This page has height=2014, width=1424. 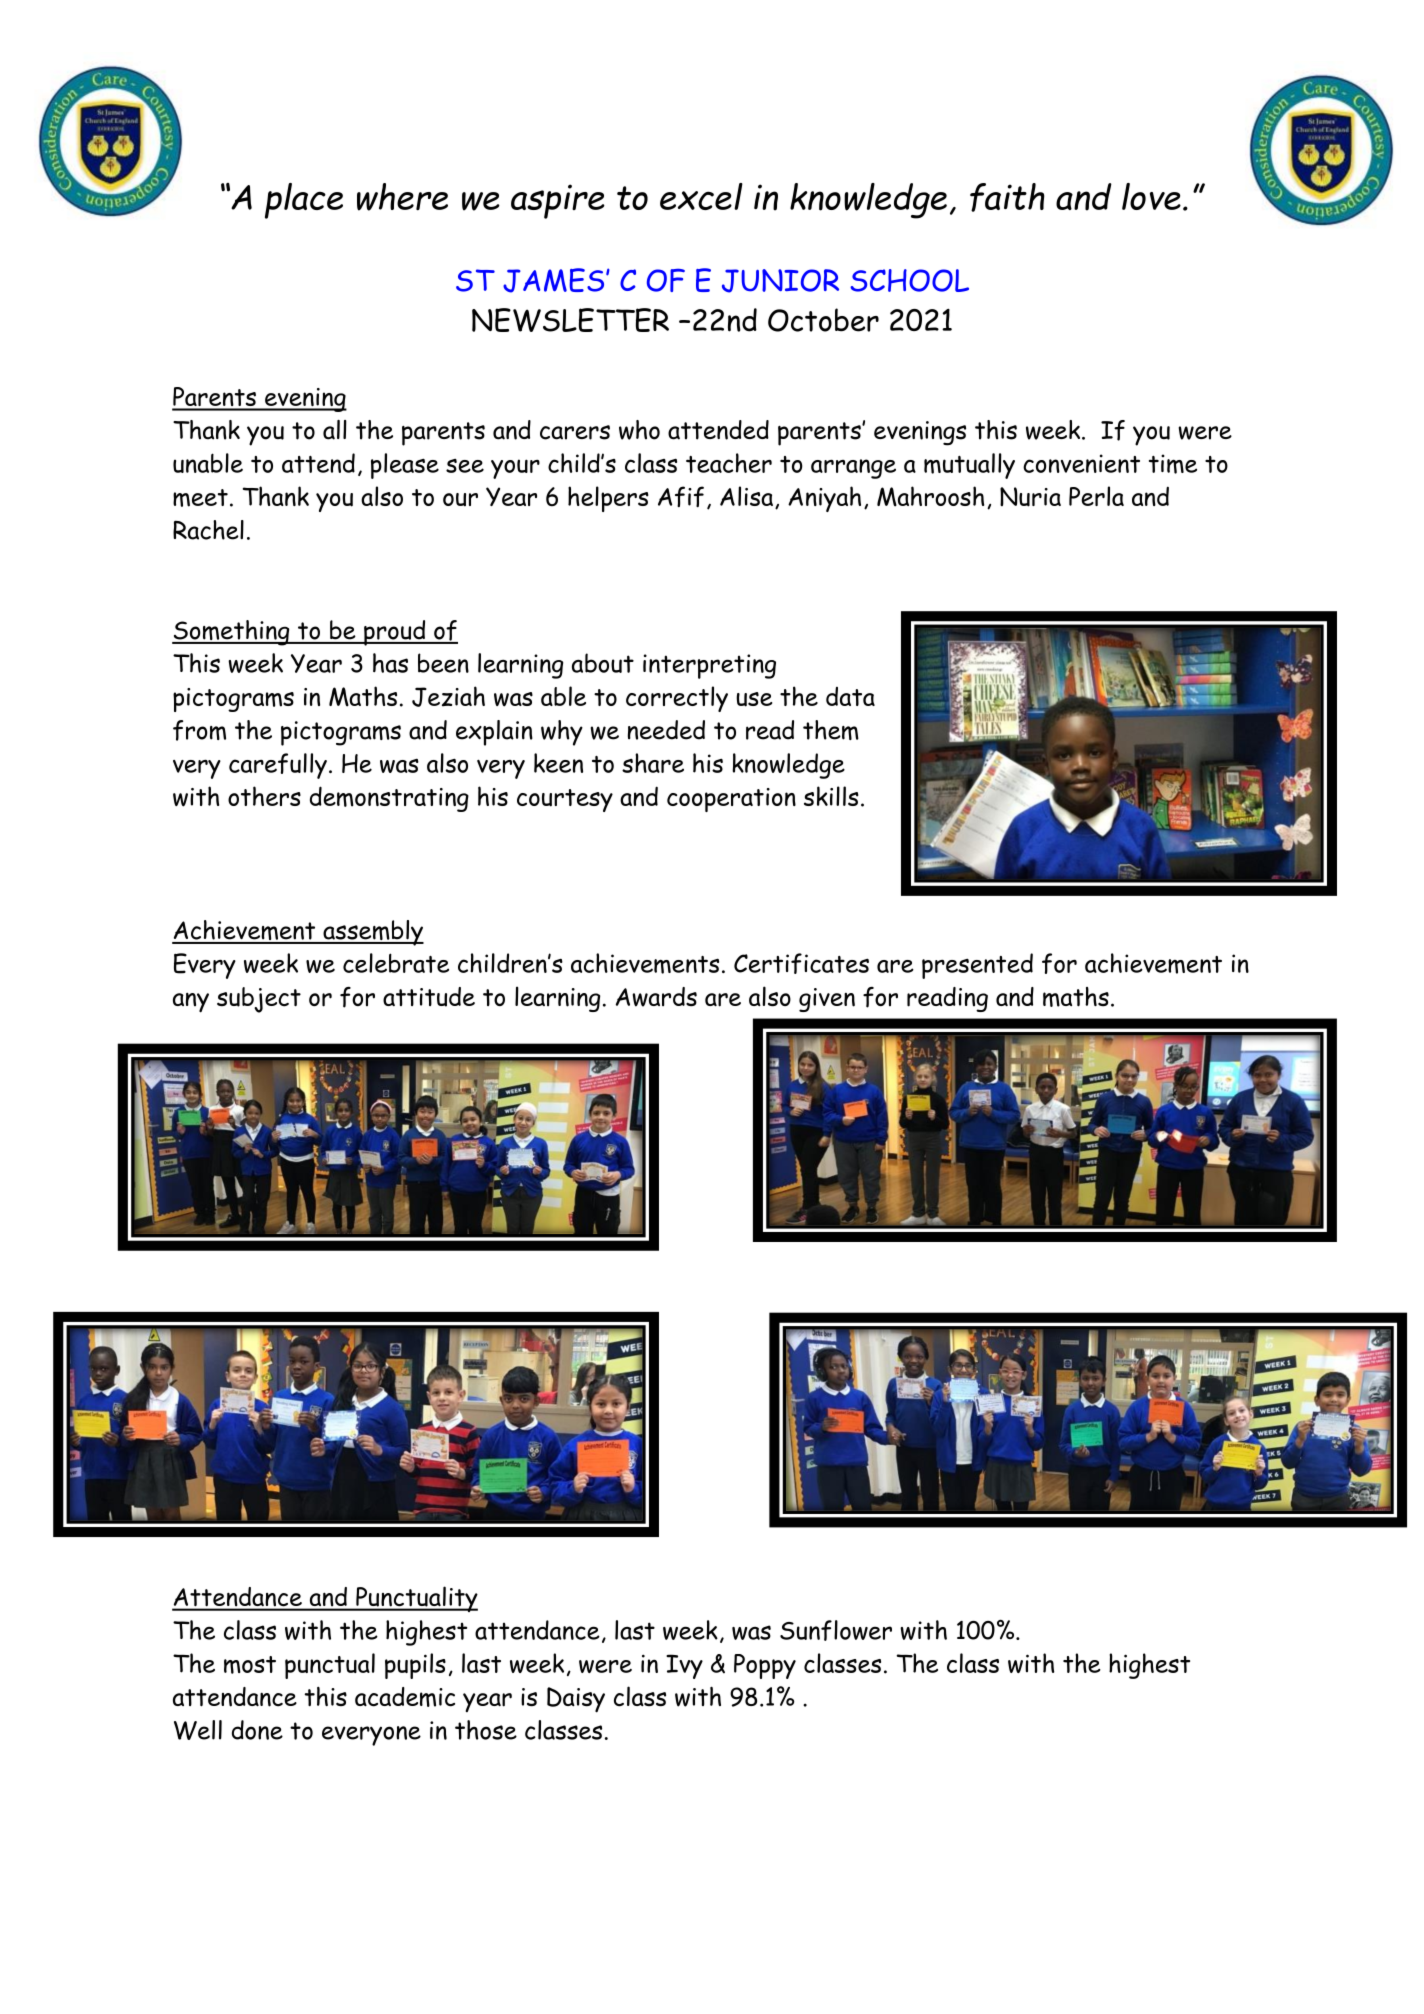 I want to click on excel, so click(x=701, y=196).
